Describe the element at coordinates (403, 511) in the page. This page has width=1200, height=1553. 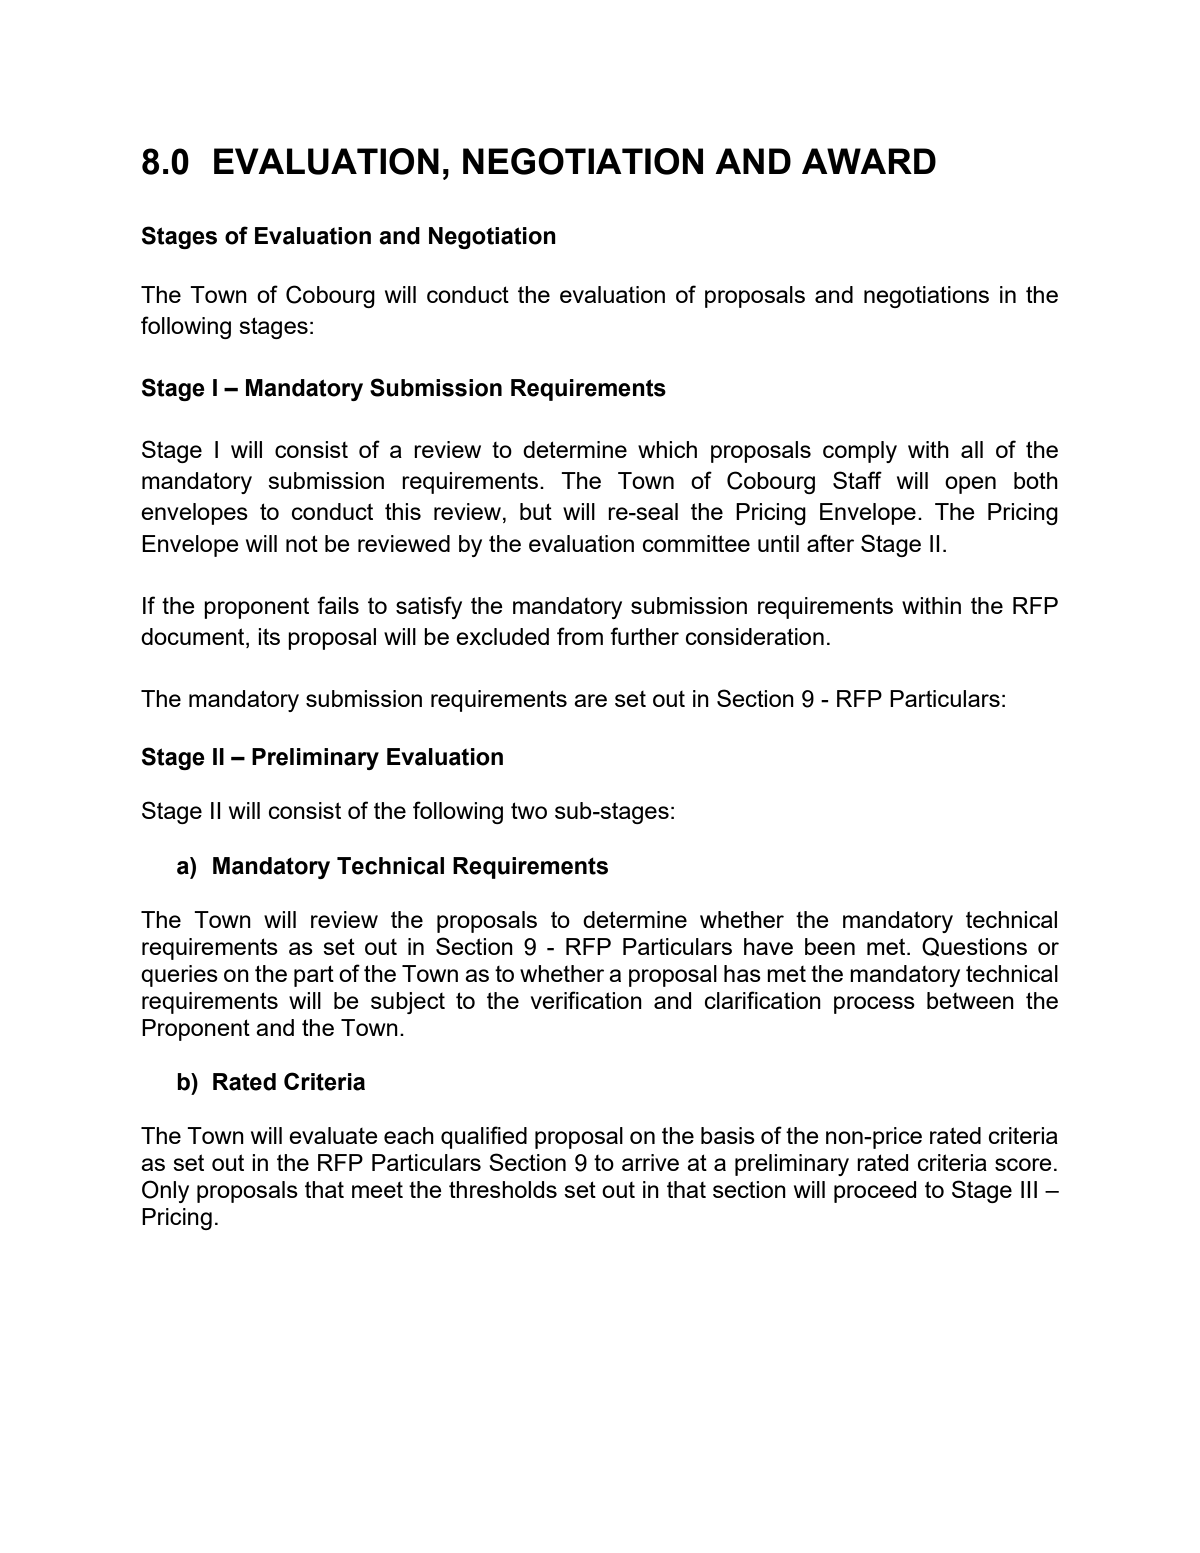
I see `this` at that location.
